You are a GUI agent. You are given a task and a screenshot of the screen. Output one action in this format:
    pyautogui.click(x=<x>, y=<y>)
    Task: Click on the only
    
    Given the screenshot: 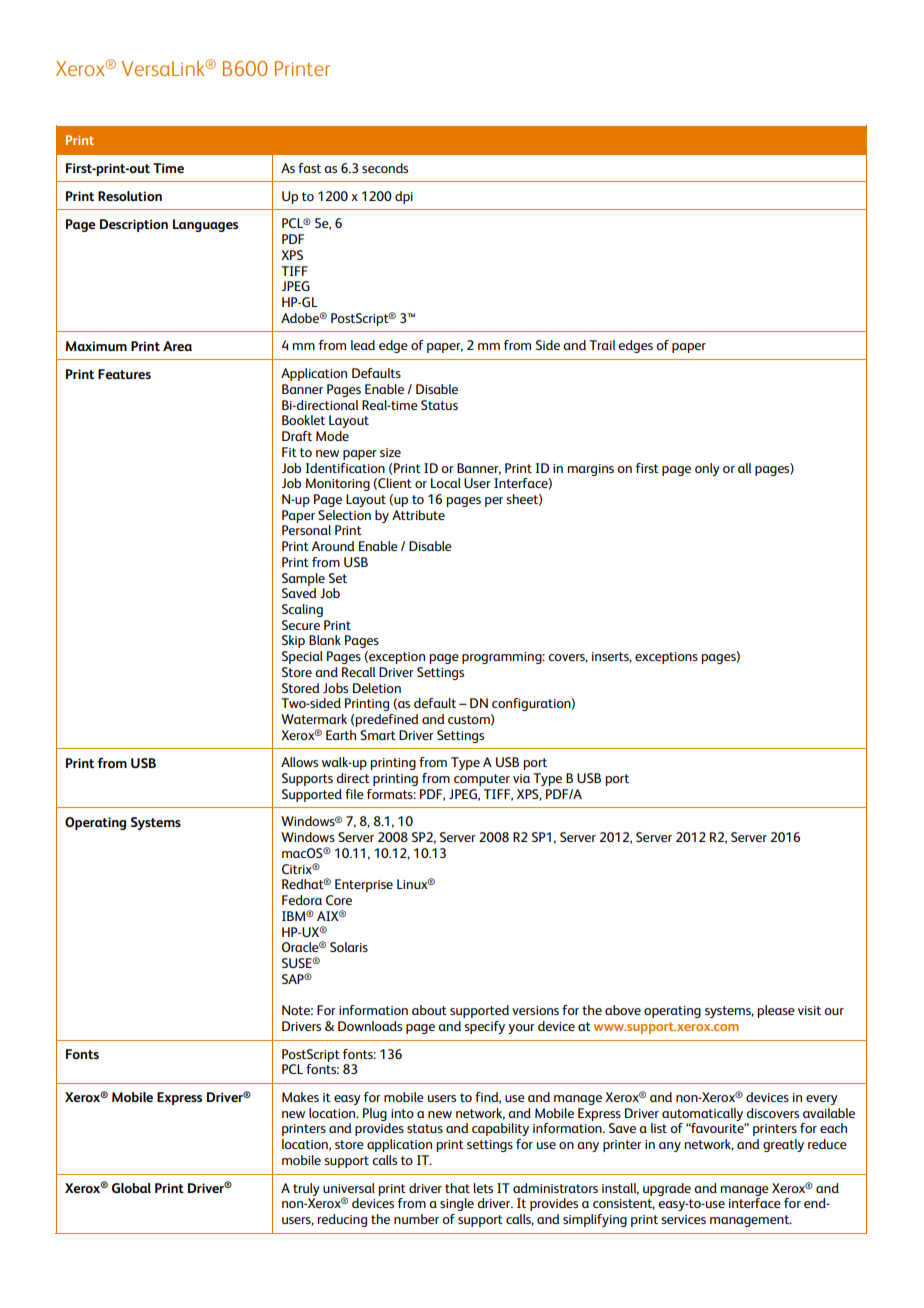 What is the action you would take?
    pyautogui.click(x=707, y=469)
